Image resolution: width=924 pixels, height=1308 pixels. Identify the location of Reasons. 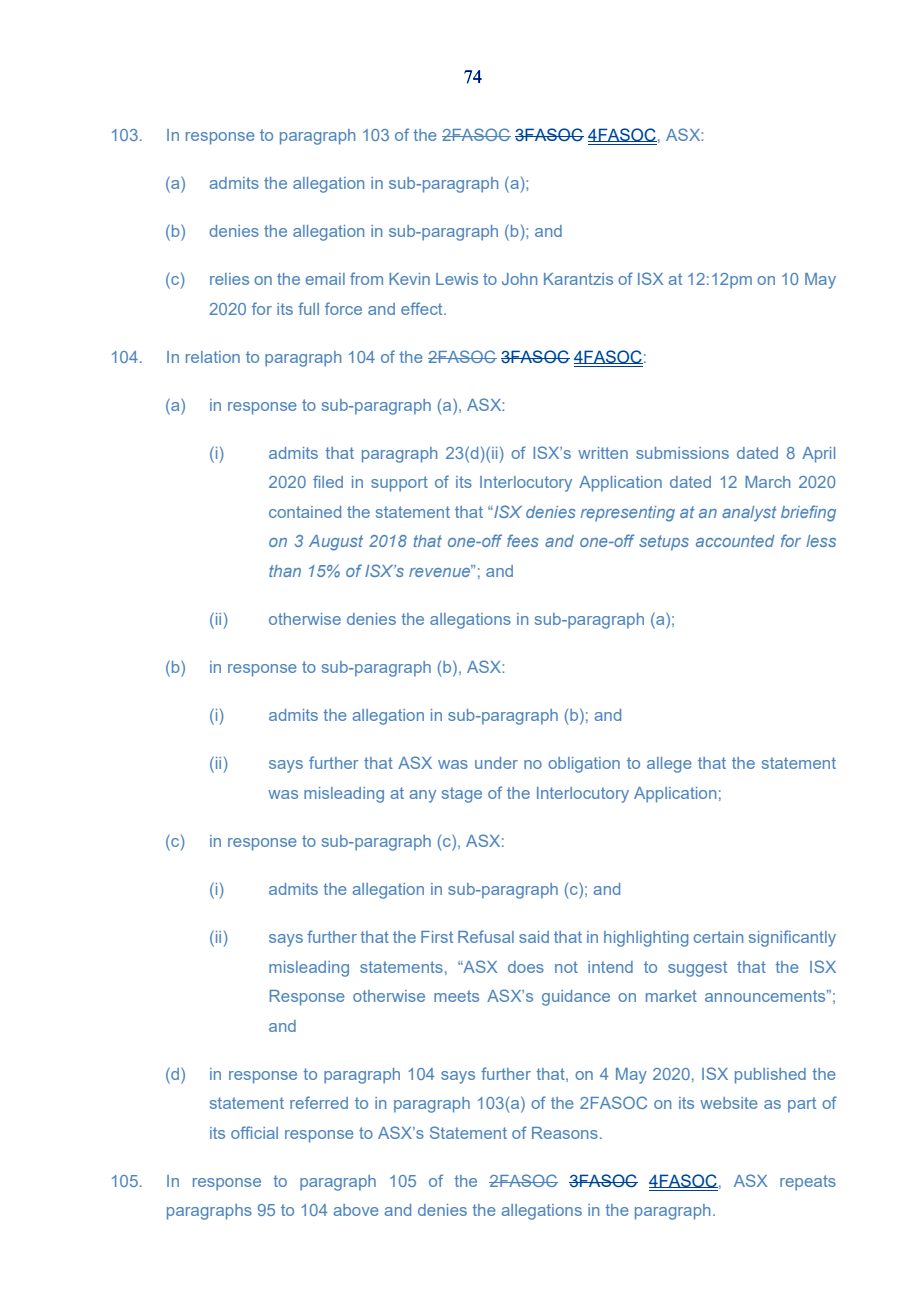
(565, 1133).
